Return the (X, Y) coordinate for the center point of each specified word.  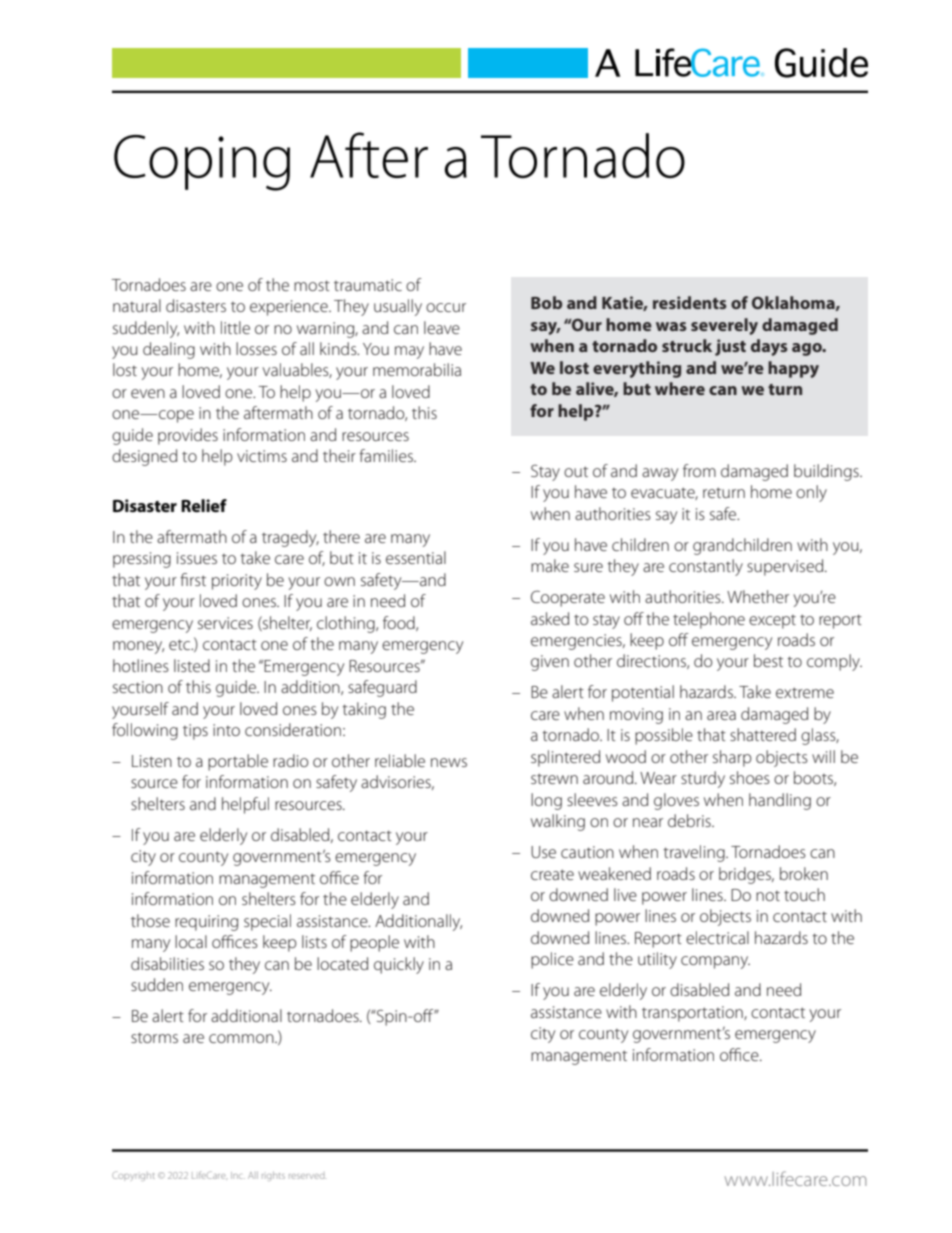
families (387, 455)
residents (690, 302)
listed (192, 665)
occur (446, 307)
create (552, 874)
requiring (206, 923)
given (550, 663)
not (768, 896)
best (768, 660)
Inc (238, 1175)
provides (188, 436)
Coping (202, 163)
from (699, 470)
